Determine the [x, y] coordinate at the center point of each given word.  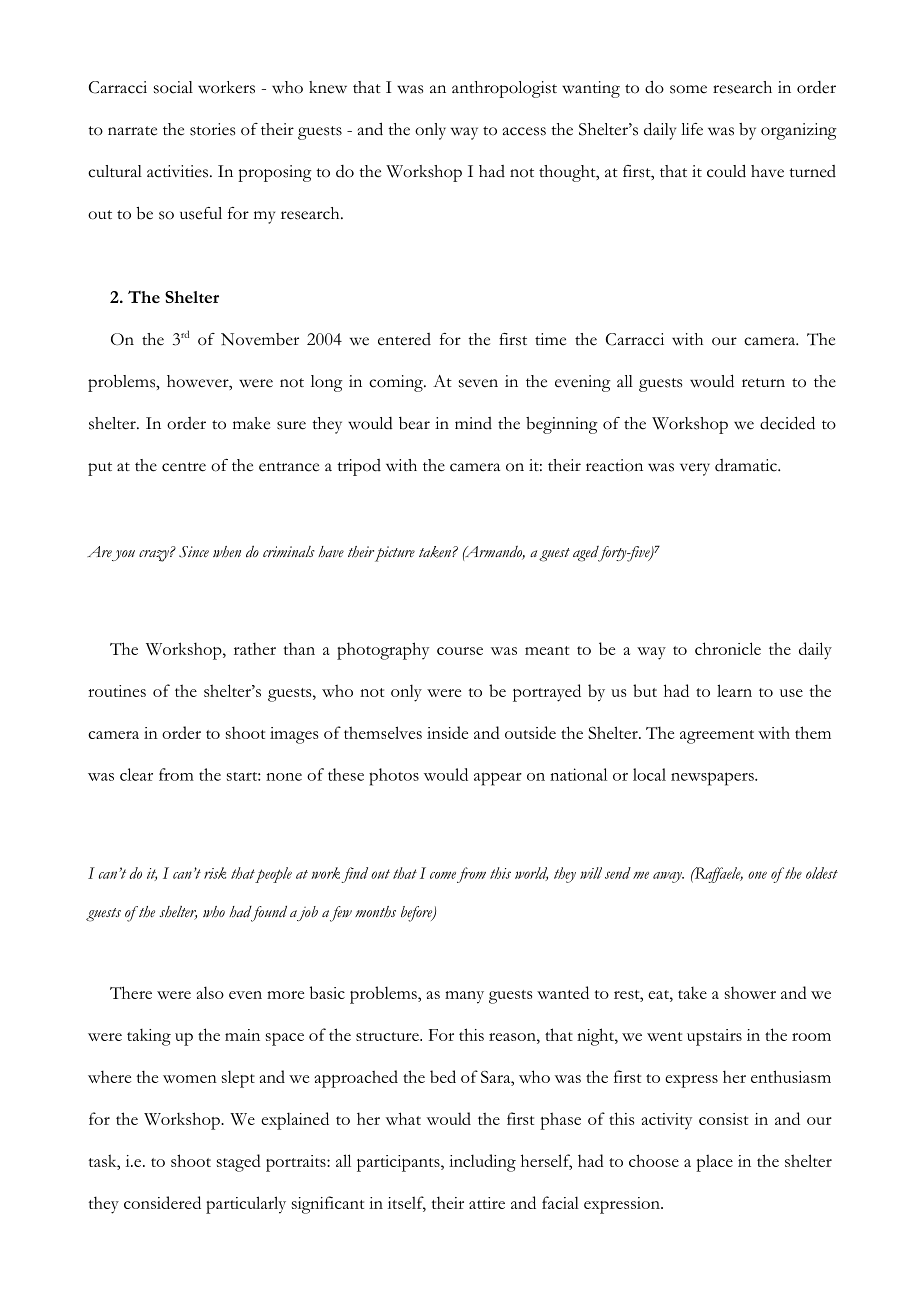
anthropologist [504, 89]
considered [162, 1202]
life [692, 129]
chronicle [728, 648]
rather [255, 648]
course [460, 651]
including [482, 1163]
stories [212, 129]
